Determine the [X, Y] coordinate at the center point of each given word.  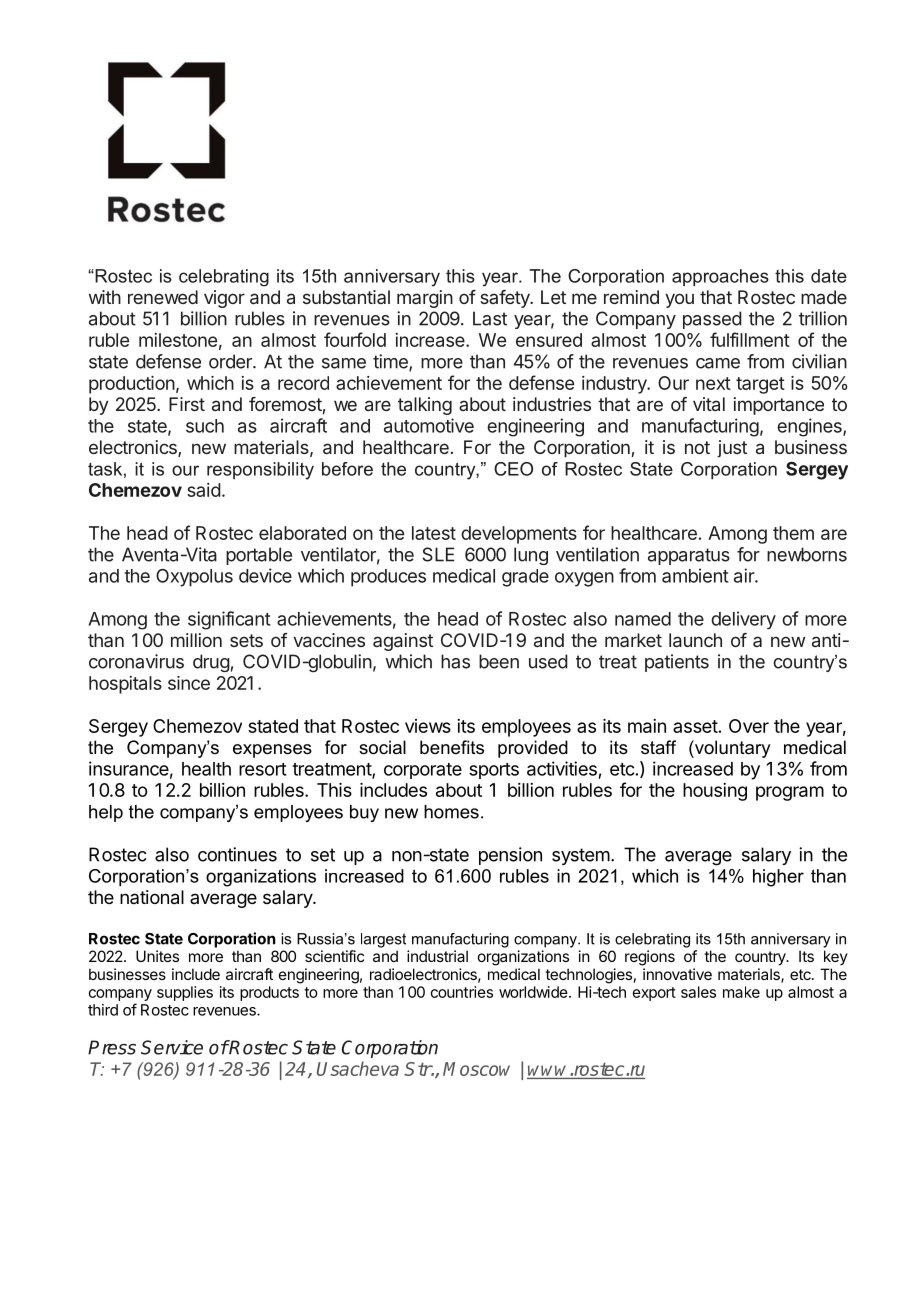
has [455, 661]
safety [506, 299]
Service [172, 1047]
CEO [513, 469]
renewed [163, 297]
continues [237, 854]
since [189, 683]
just [732, 449]
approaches [720, 277]
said [204, 490]
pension [510, 856]
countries [462, 992]
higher [778, 878]
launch [695, 640]
